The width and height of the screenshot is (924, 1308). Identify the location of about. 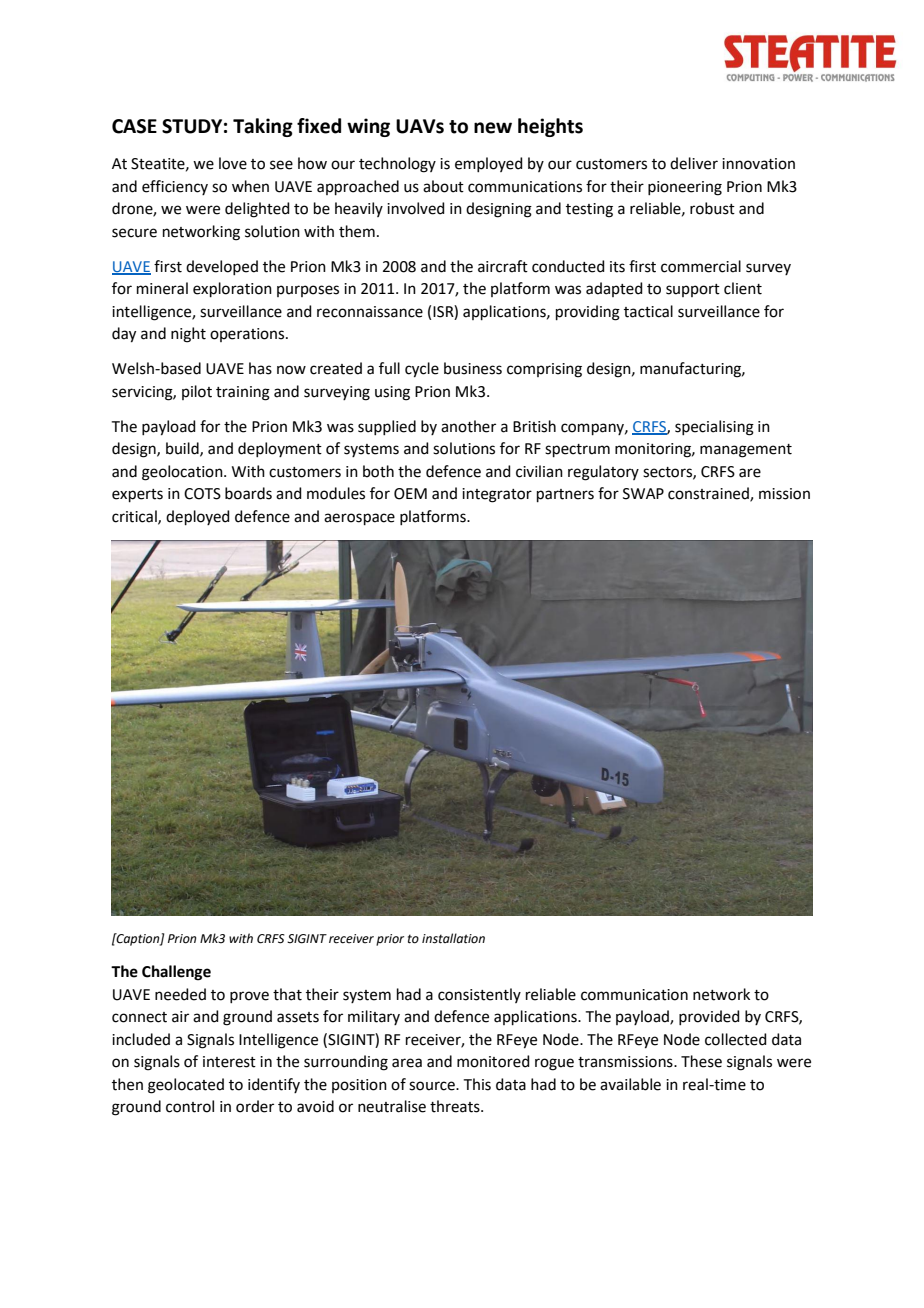
(443, 186).
